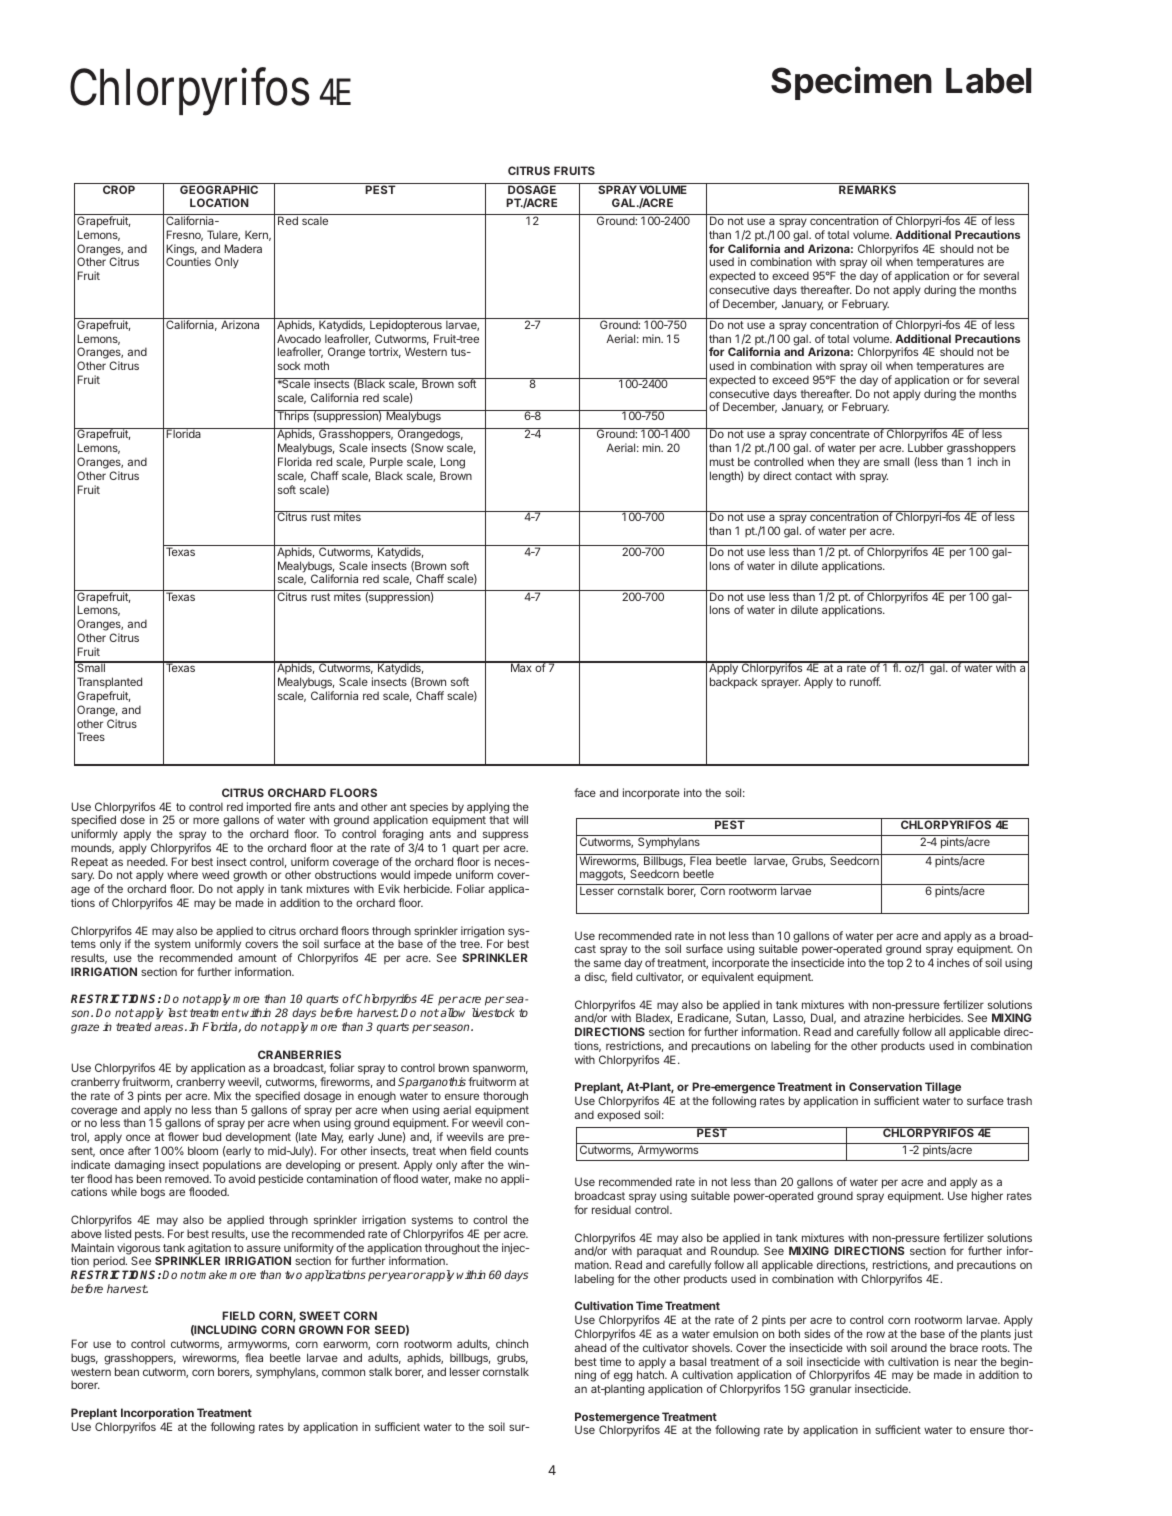  What do you see at coordinates (219, 188) in the screenshot?
I see `GEOGRAPHIC` at bounding box center [219, 188].
